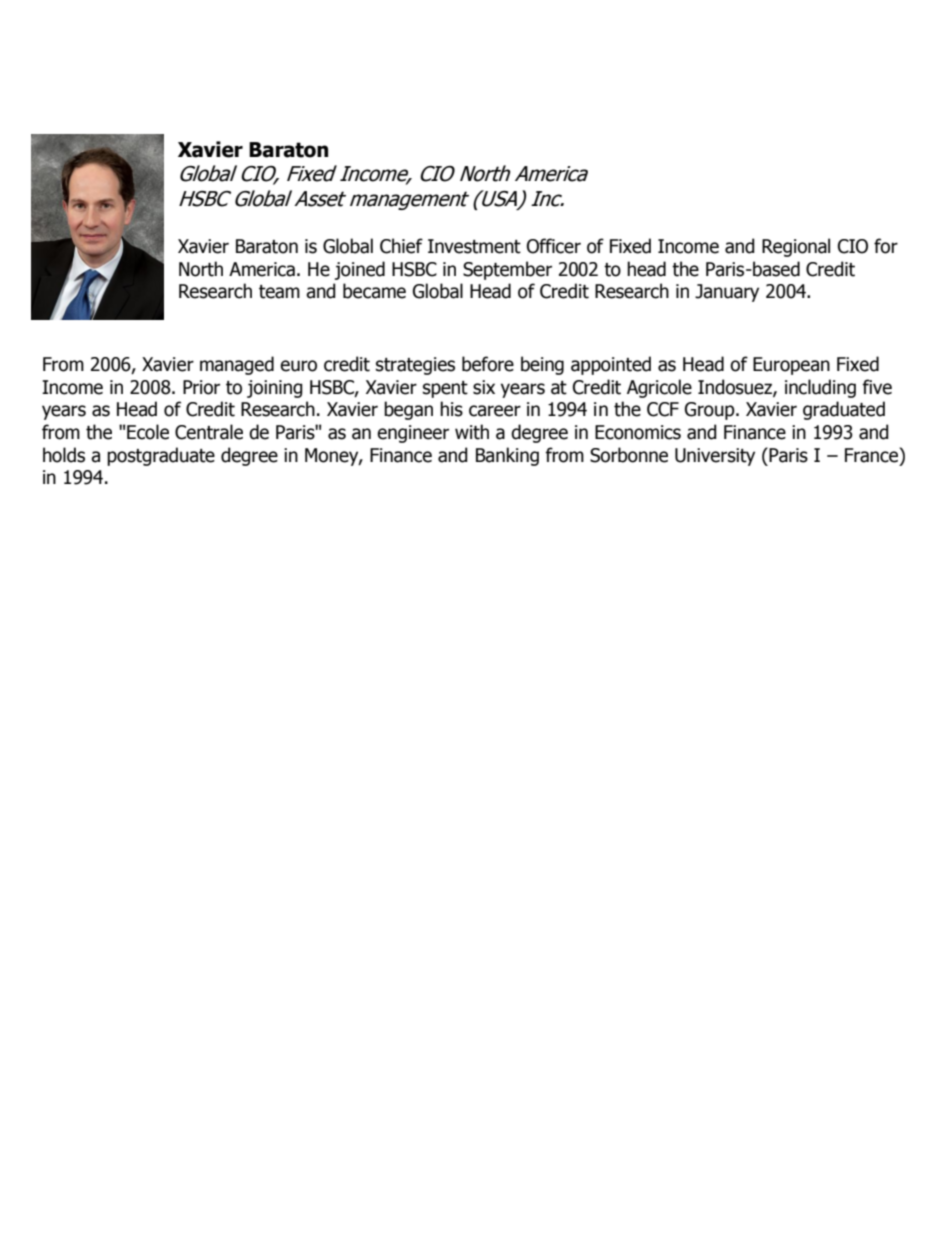 This screenshot has width=952, height=1233. What do you see at coordinates (488, 364) in the screenshot?
I see `before` at bounding box center [488, 364].
